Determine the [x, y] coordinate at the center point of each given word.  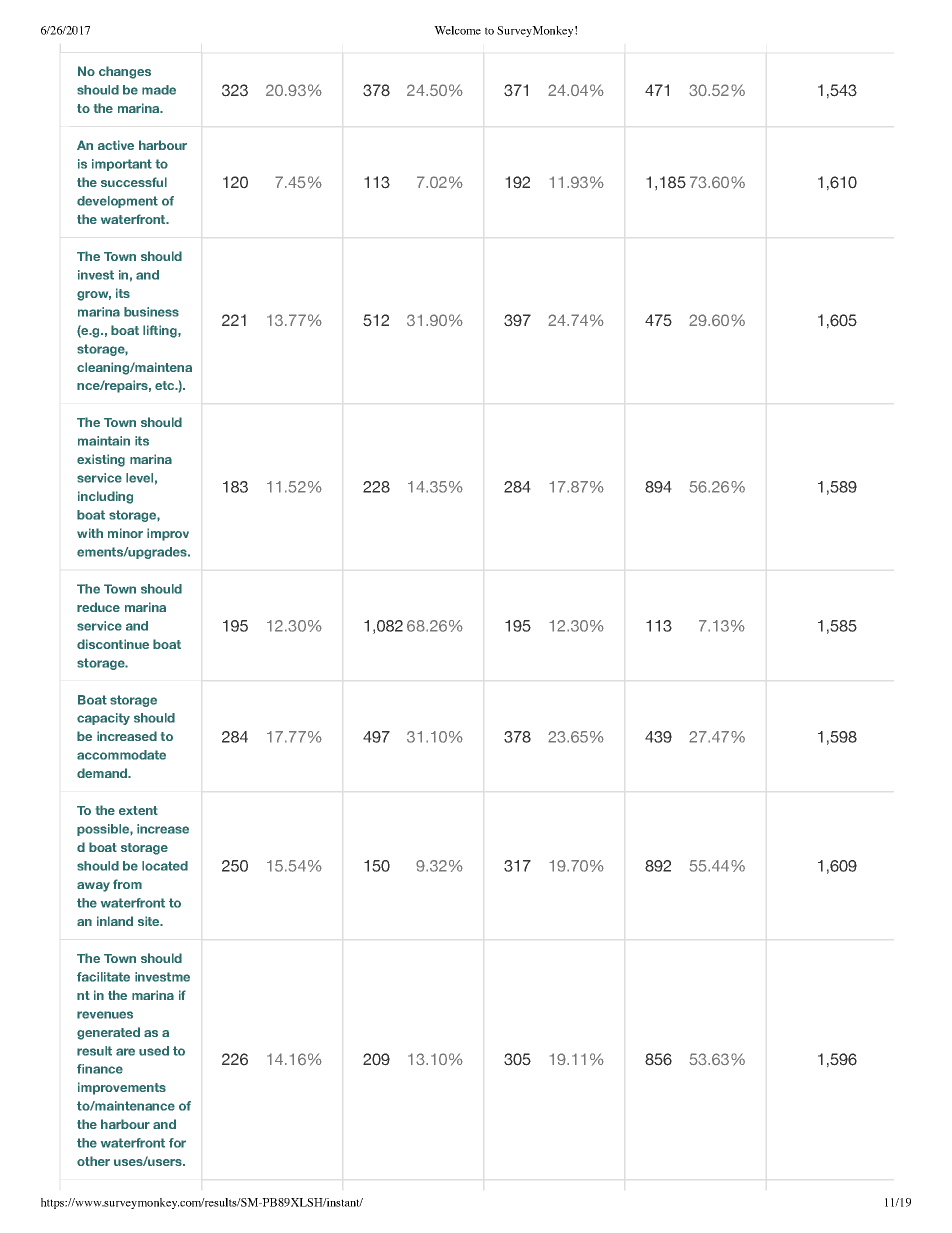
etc [166, 385]
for [177, 1143]
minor [125, 533]
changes [125, 72]
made [159, 90]
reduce [98, 607]
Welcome [457, 30]
